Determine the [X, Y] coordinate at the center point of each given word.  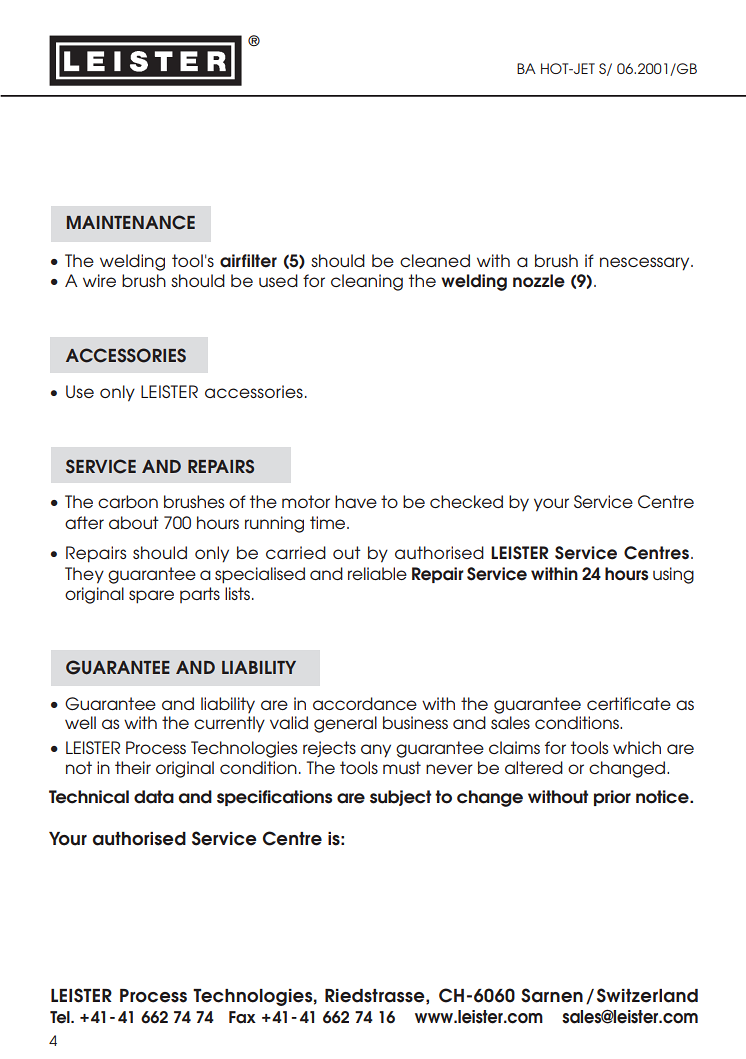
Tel [61, 1017]
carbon [128, 501]
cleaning [367, 282]
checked [466, 501]
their [133, 767]
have [356, 501]
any [376, 751]
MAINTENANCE [131, 222]
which [637, 747]
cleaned [435, 260]
